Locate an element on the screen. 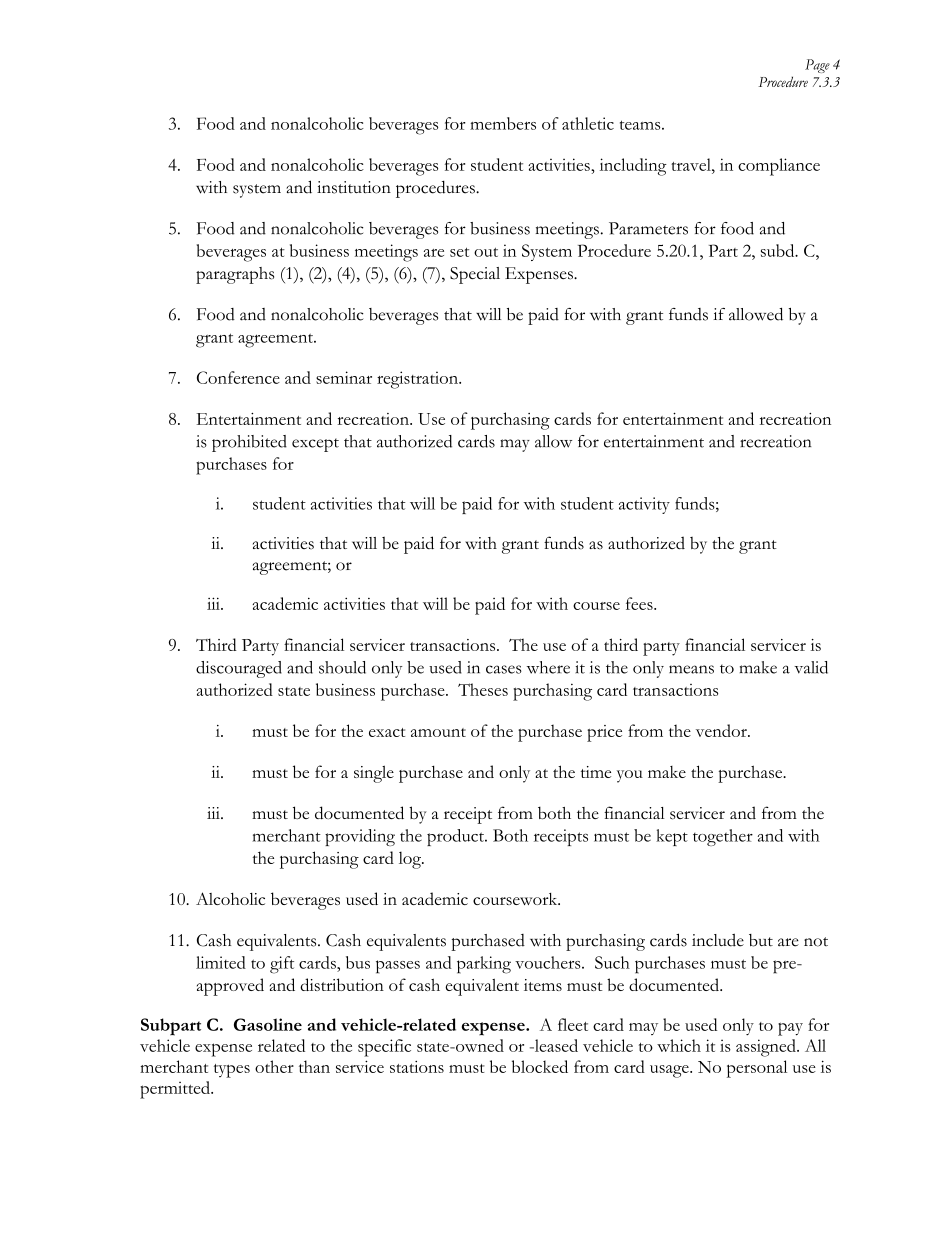  institution is located at coordinates (354, 187).
